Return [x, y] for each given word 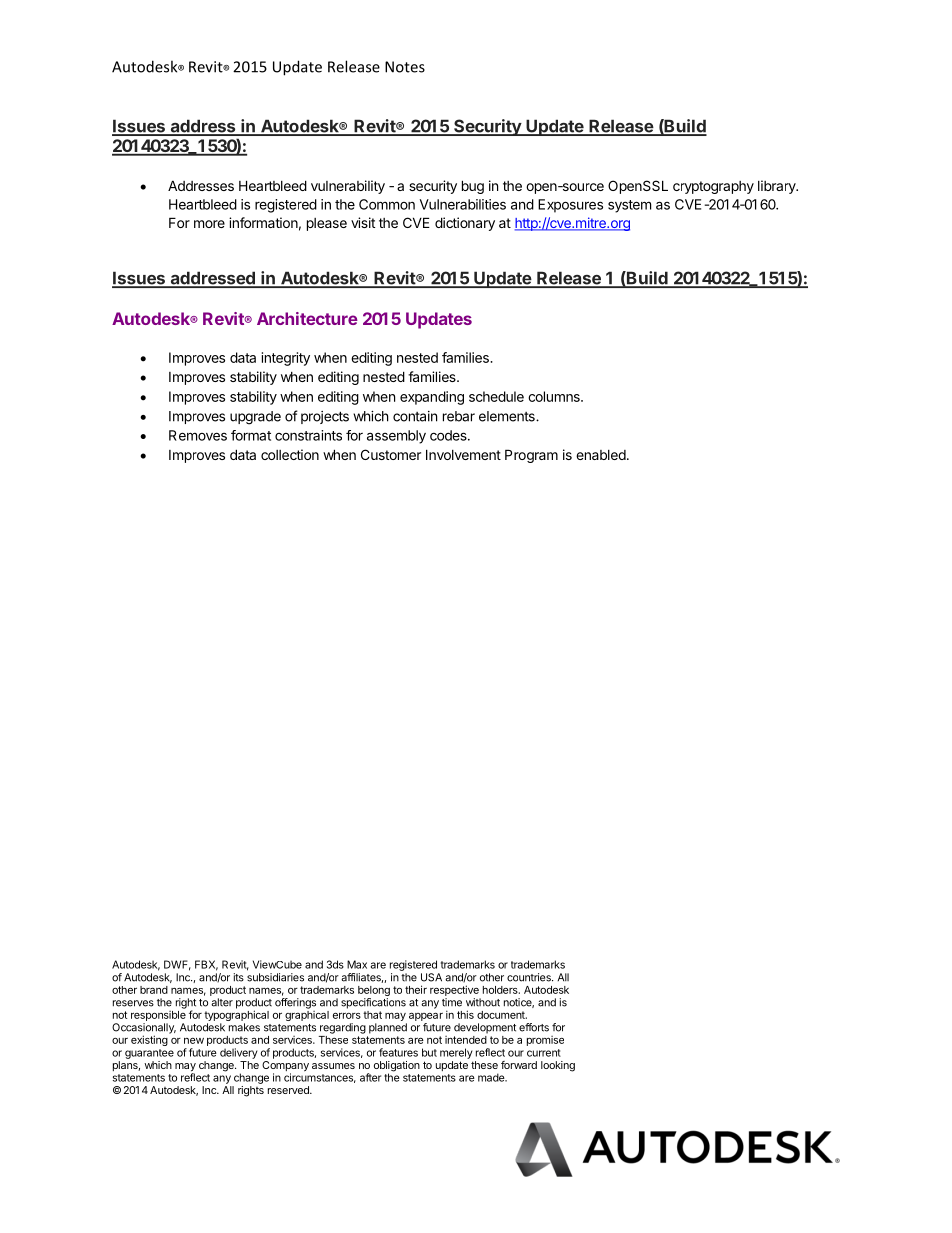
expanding [432, 398]
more [209, 224]
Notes [405, 67]
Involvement [463, 454]
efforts [534, 1027]
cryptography [713, 187]
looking [558, 1066]
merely [456, 1053]
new [194, 1041]
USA [431, 977]
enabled [601, 455]
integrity [286, 359]
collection [290, 454]
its [239, 977]
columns [555, 396]
